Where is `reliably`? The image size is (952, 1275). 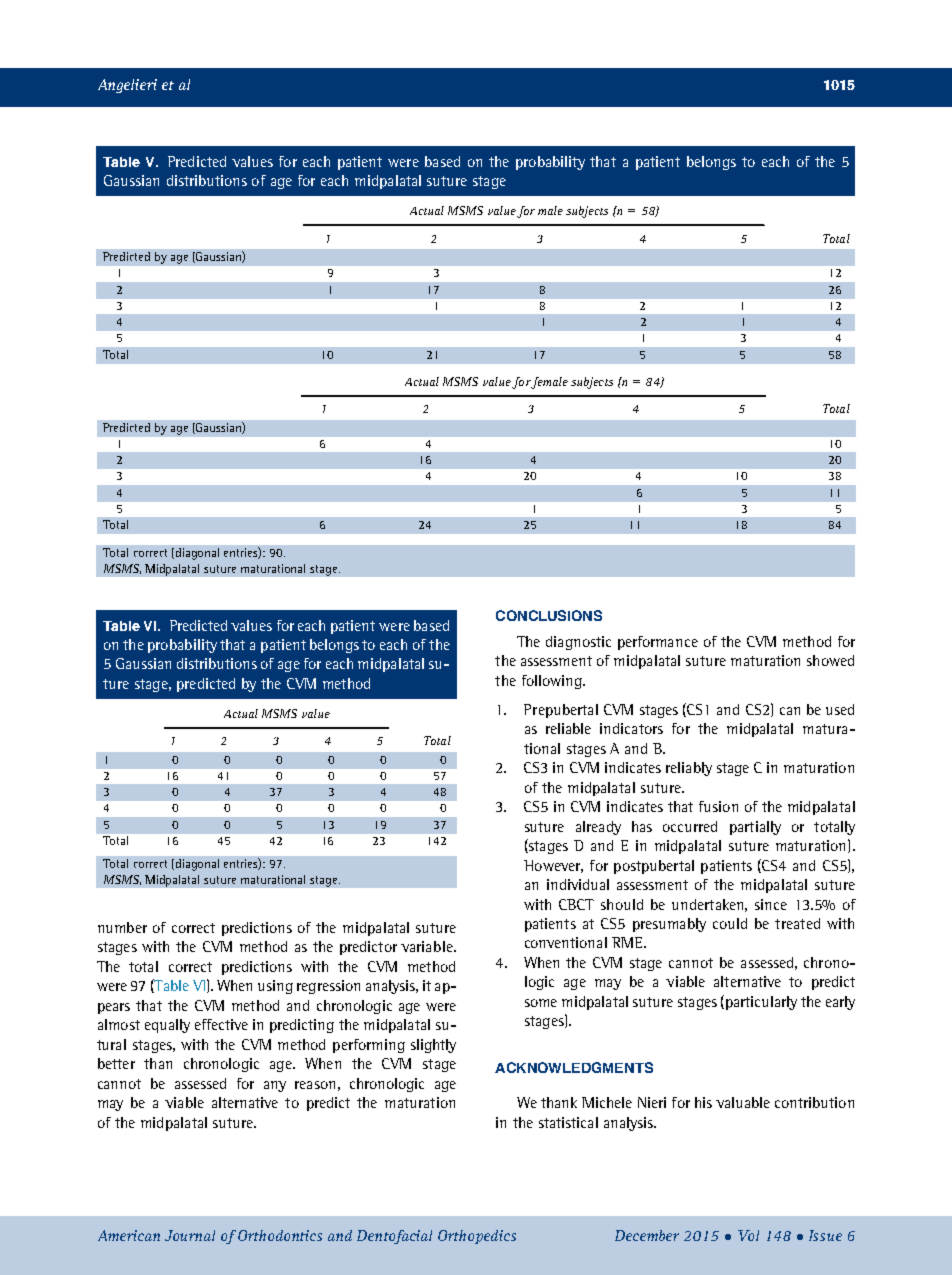 reliably is located at coordinates (689, 769).
